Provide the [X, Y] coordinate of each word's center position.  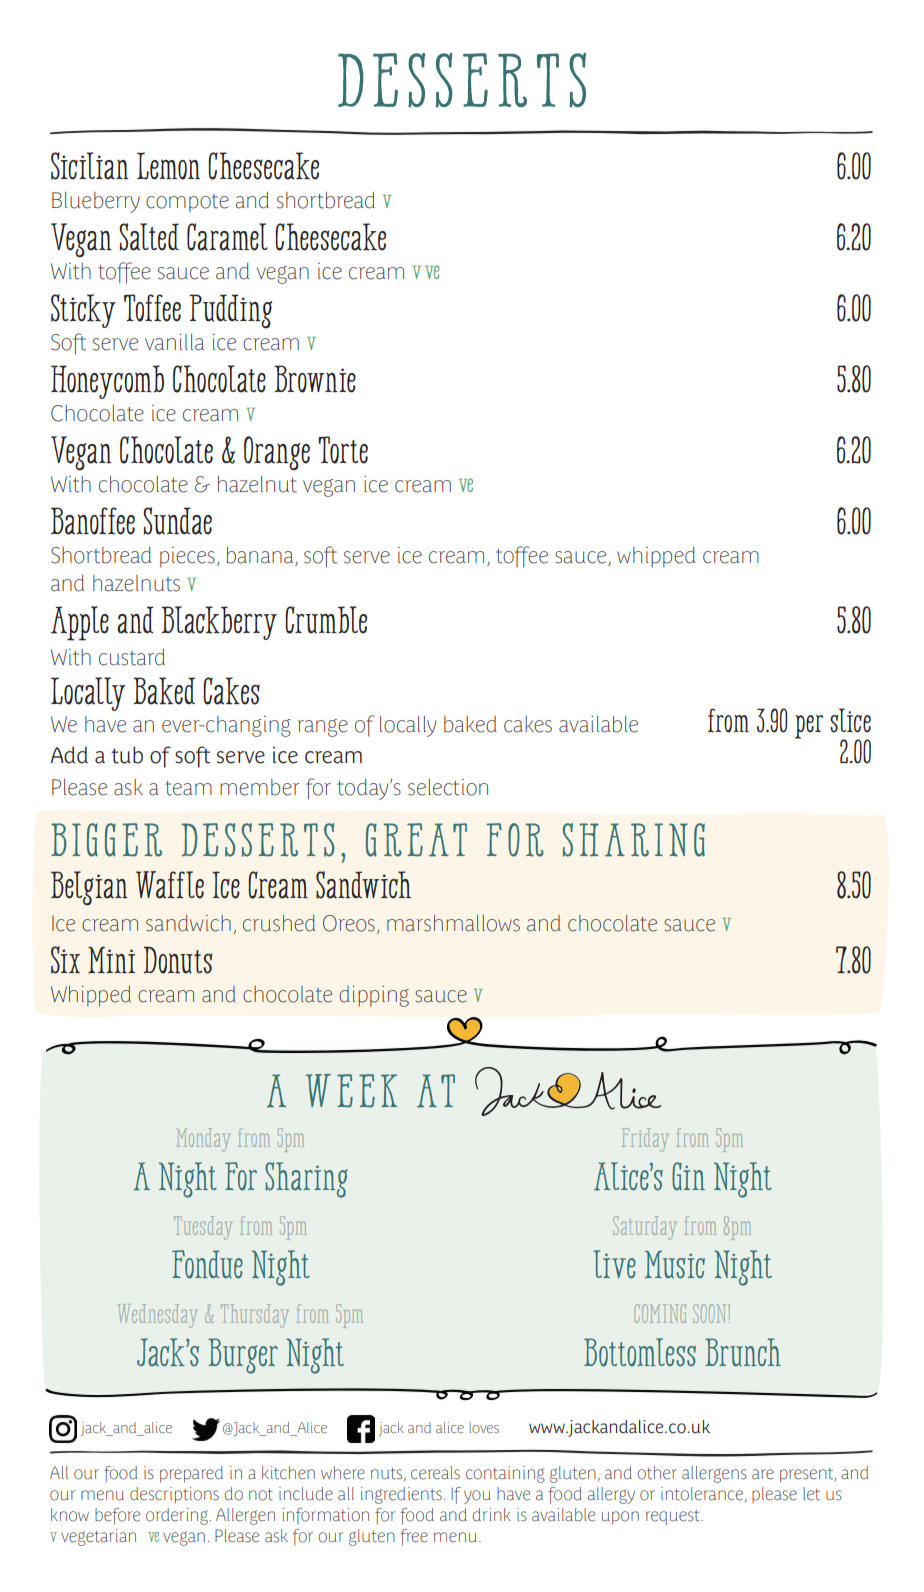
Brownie [315, 379]
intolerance [702, 1494]
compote [187, 203]
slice [850, 720]
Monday [203, 1140]
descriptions [174, 1495]
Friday [645, 1140]
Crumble [326, 620]
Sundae [177, 521]
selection [448, 787]
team [188, 788]
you [477, 1497]
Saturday [645, 1228]
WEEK [351, 1090]
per [809, 727]
